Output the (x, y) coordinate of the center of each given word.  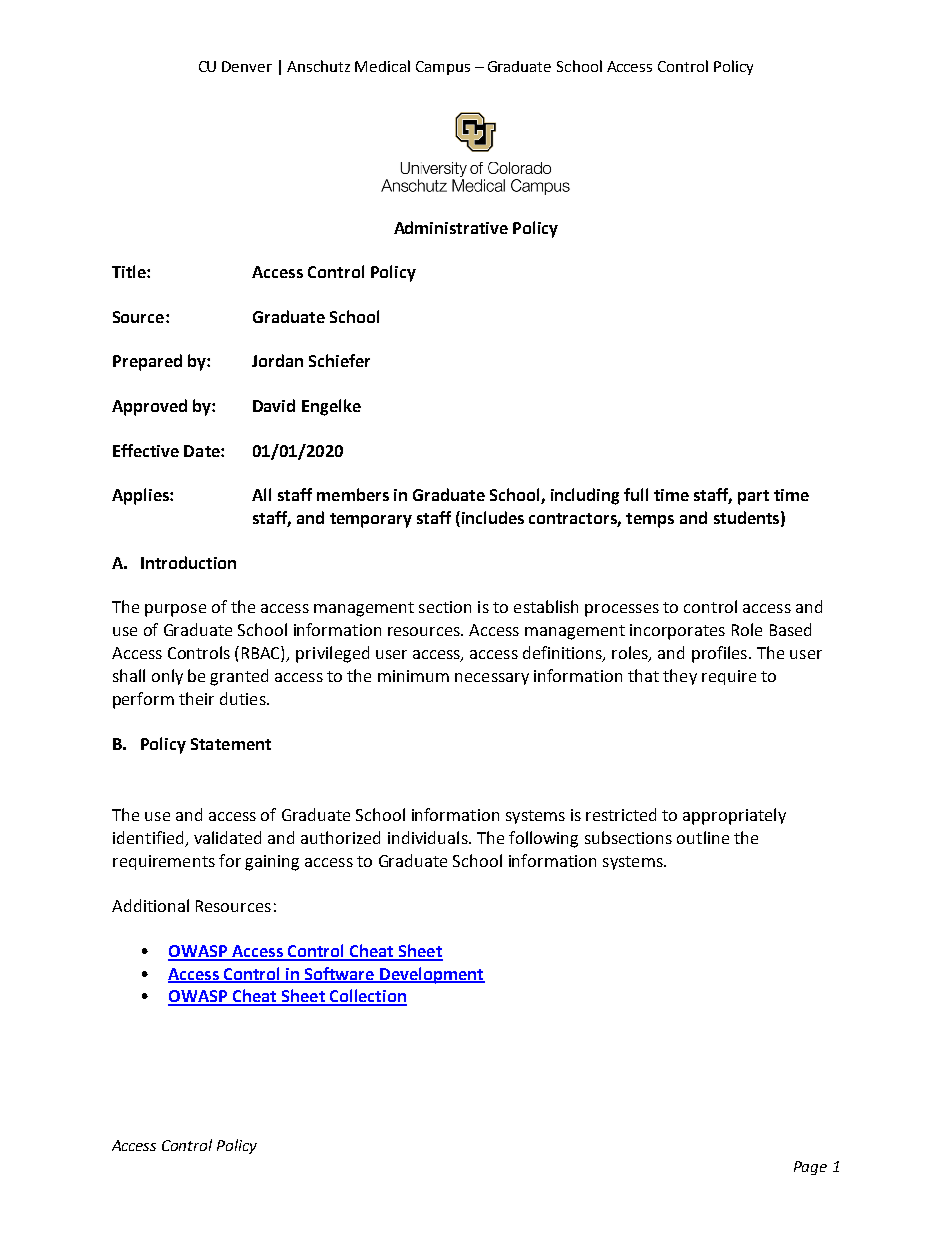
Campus (443, 68)
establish (546, 606)
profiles (719, 654)
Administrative (451, 227)
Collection (367, 997)
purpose (175, 610)
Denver (247, 66)
